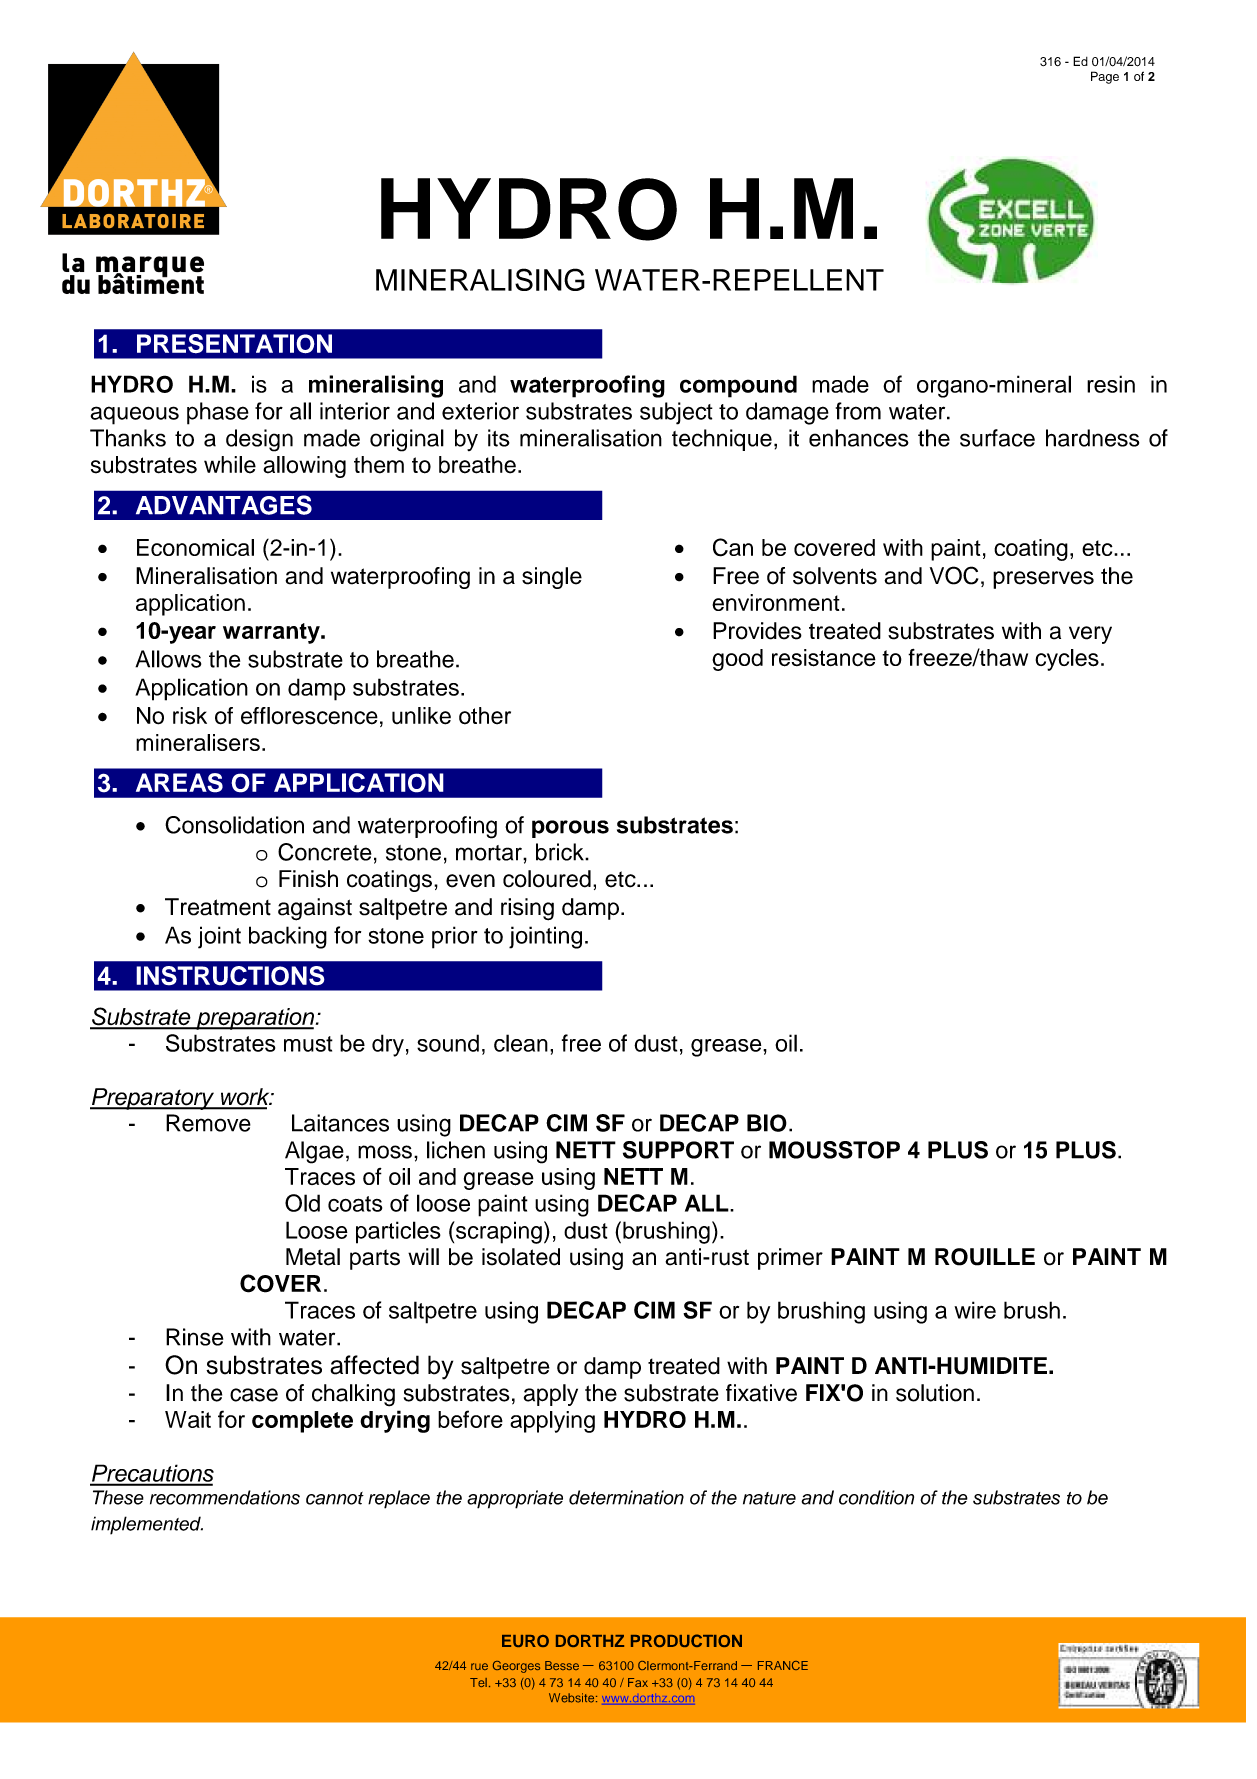 The image size is (1257, 1779). What do you see at coordinates (997, 438) in the screenshot?
I see `surface` at bounding box center [997, 438].
